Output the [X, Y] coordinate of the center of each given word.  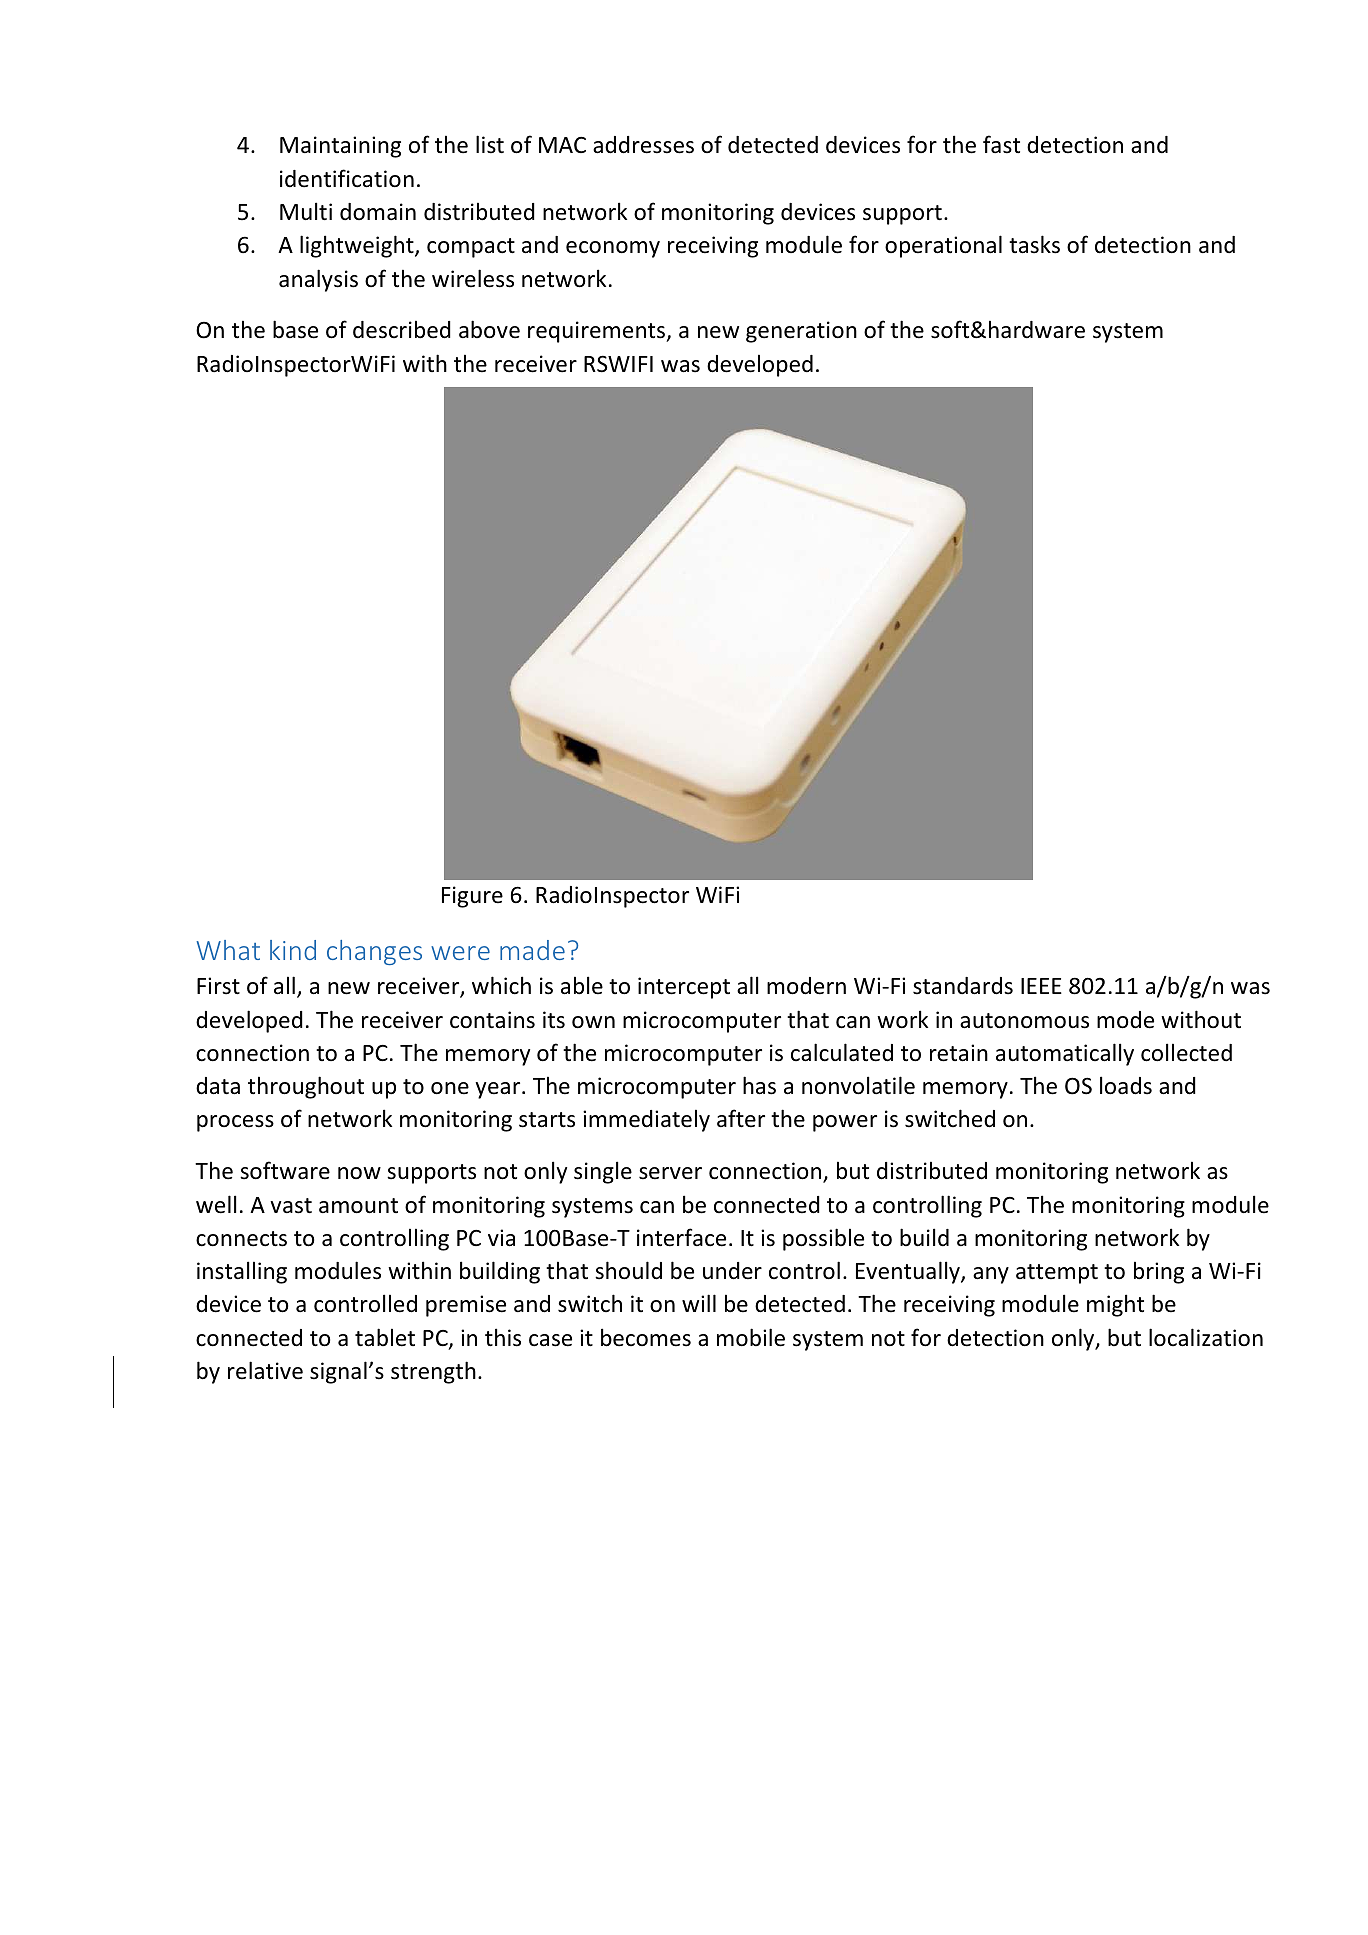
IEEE [1041, 986]
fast [1001, 144]
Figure [472, 897]
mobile [751, 1337]
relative [265, 1370]
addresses [643, 145]
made [532, 950]
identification [347, 178]
